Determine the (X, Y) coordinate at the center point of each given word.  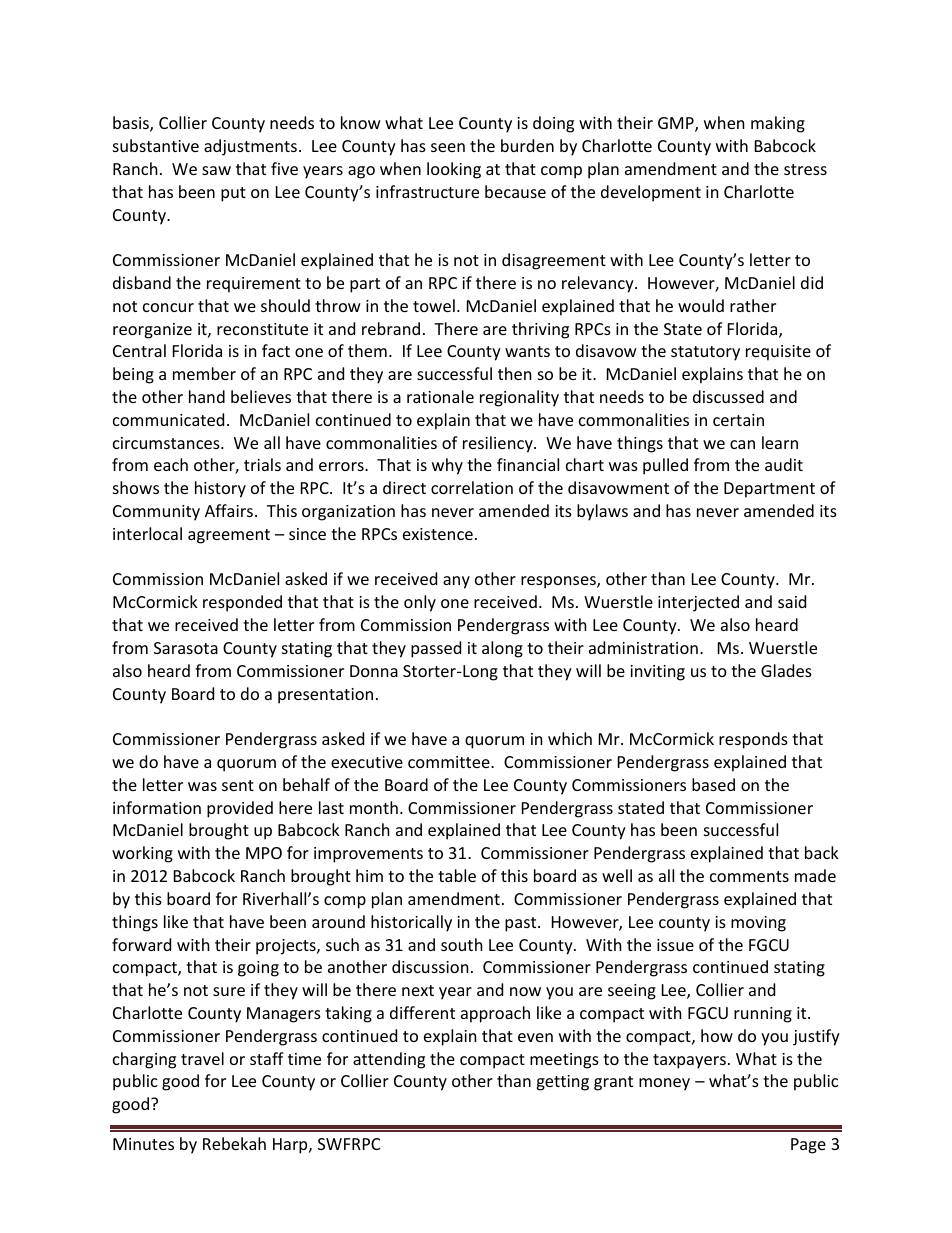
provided (240, 809)
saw (216, 170)
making (778, 124)
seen (448, 147)
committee (450, 762)
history (220, 489)
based (713, 784)
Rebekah (234, 1143)
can (742, 444)
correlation (472, 487)
